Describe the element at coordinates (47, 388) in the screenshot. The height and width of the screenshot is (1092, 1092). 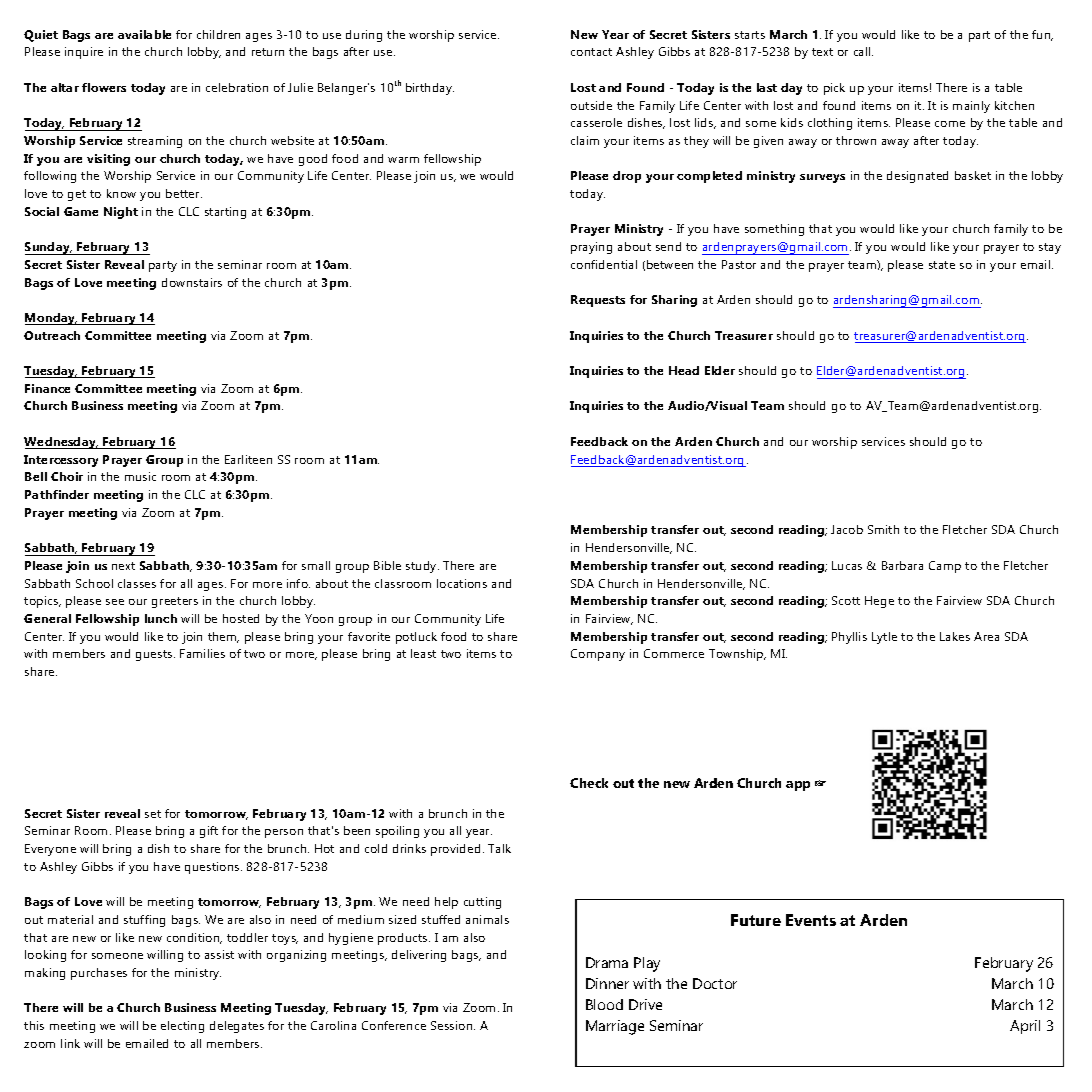
I see `Finance` at that location.
